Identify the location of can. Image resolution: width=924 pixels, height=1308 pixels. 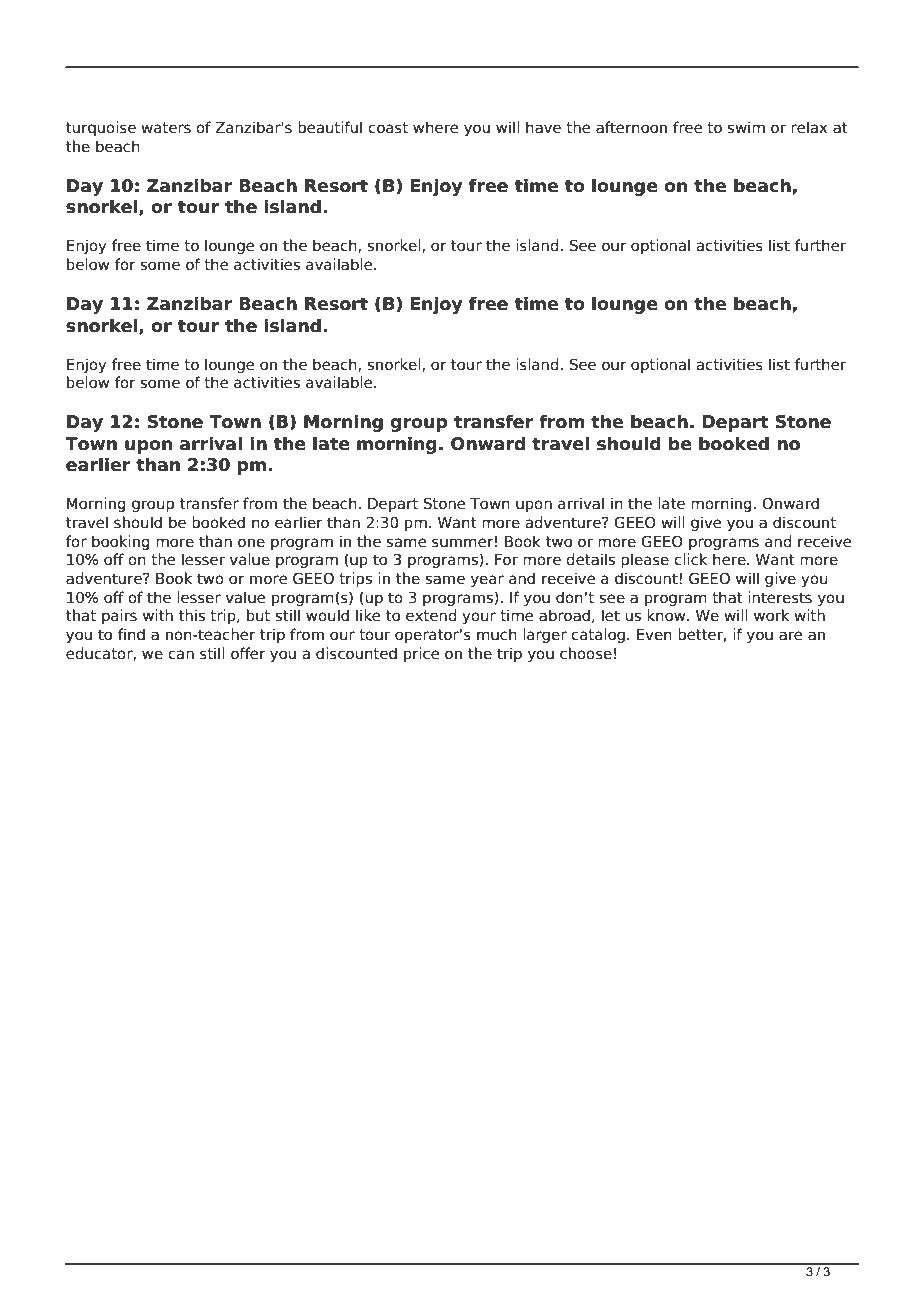
(181, 655).
